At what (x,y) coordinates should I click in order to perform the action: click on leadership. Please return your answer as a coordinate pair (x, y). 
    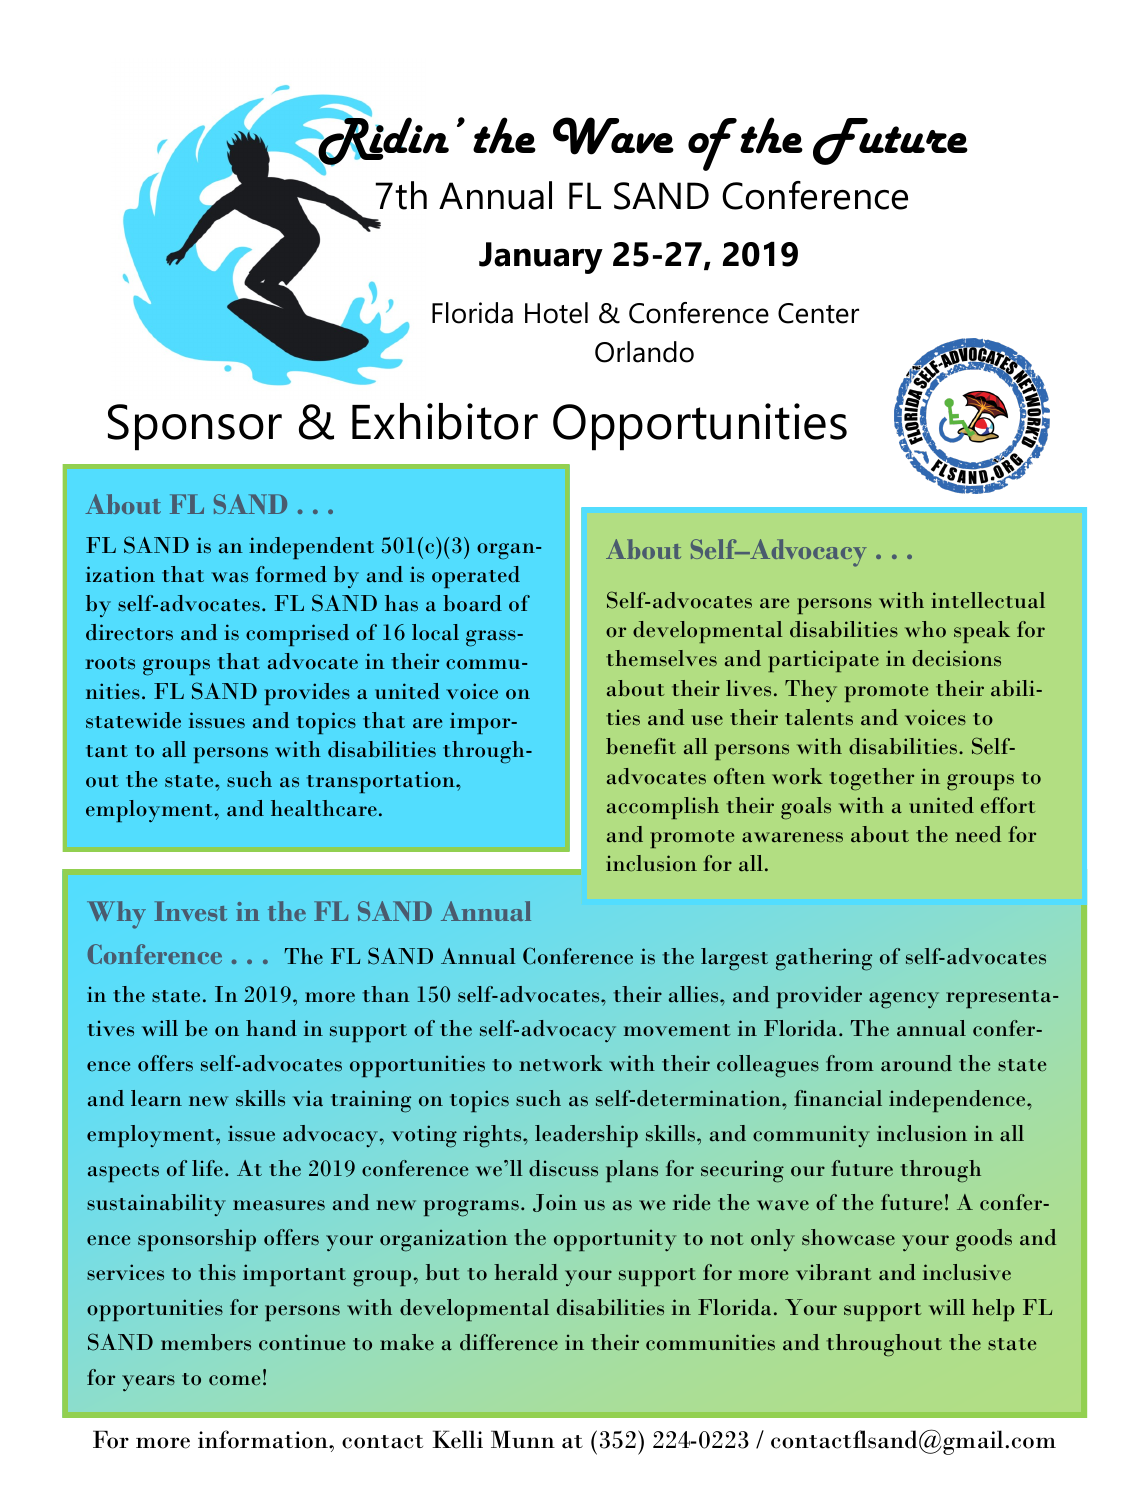
    Looking at the image, I should click on (586, 1136).
